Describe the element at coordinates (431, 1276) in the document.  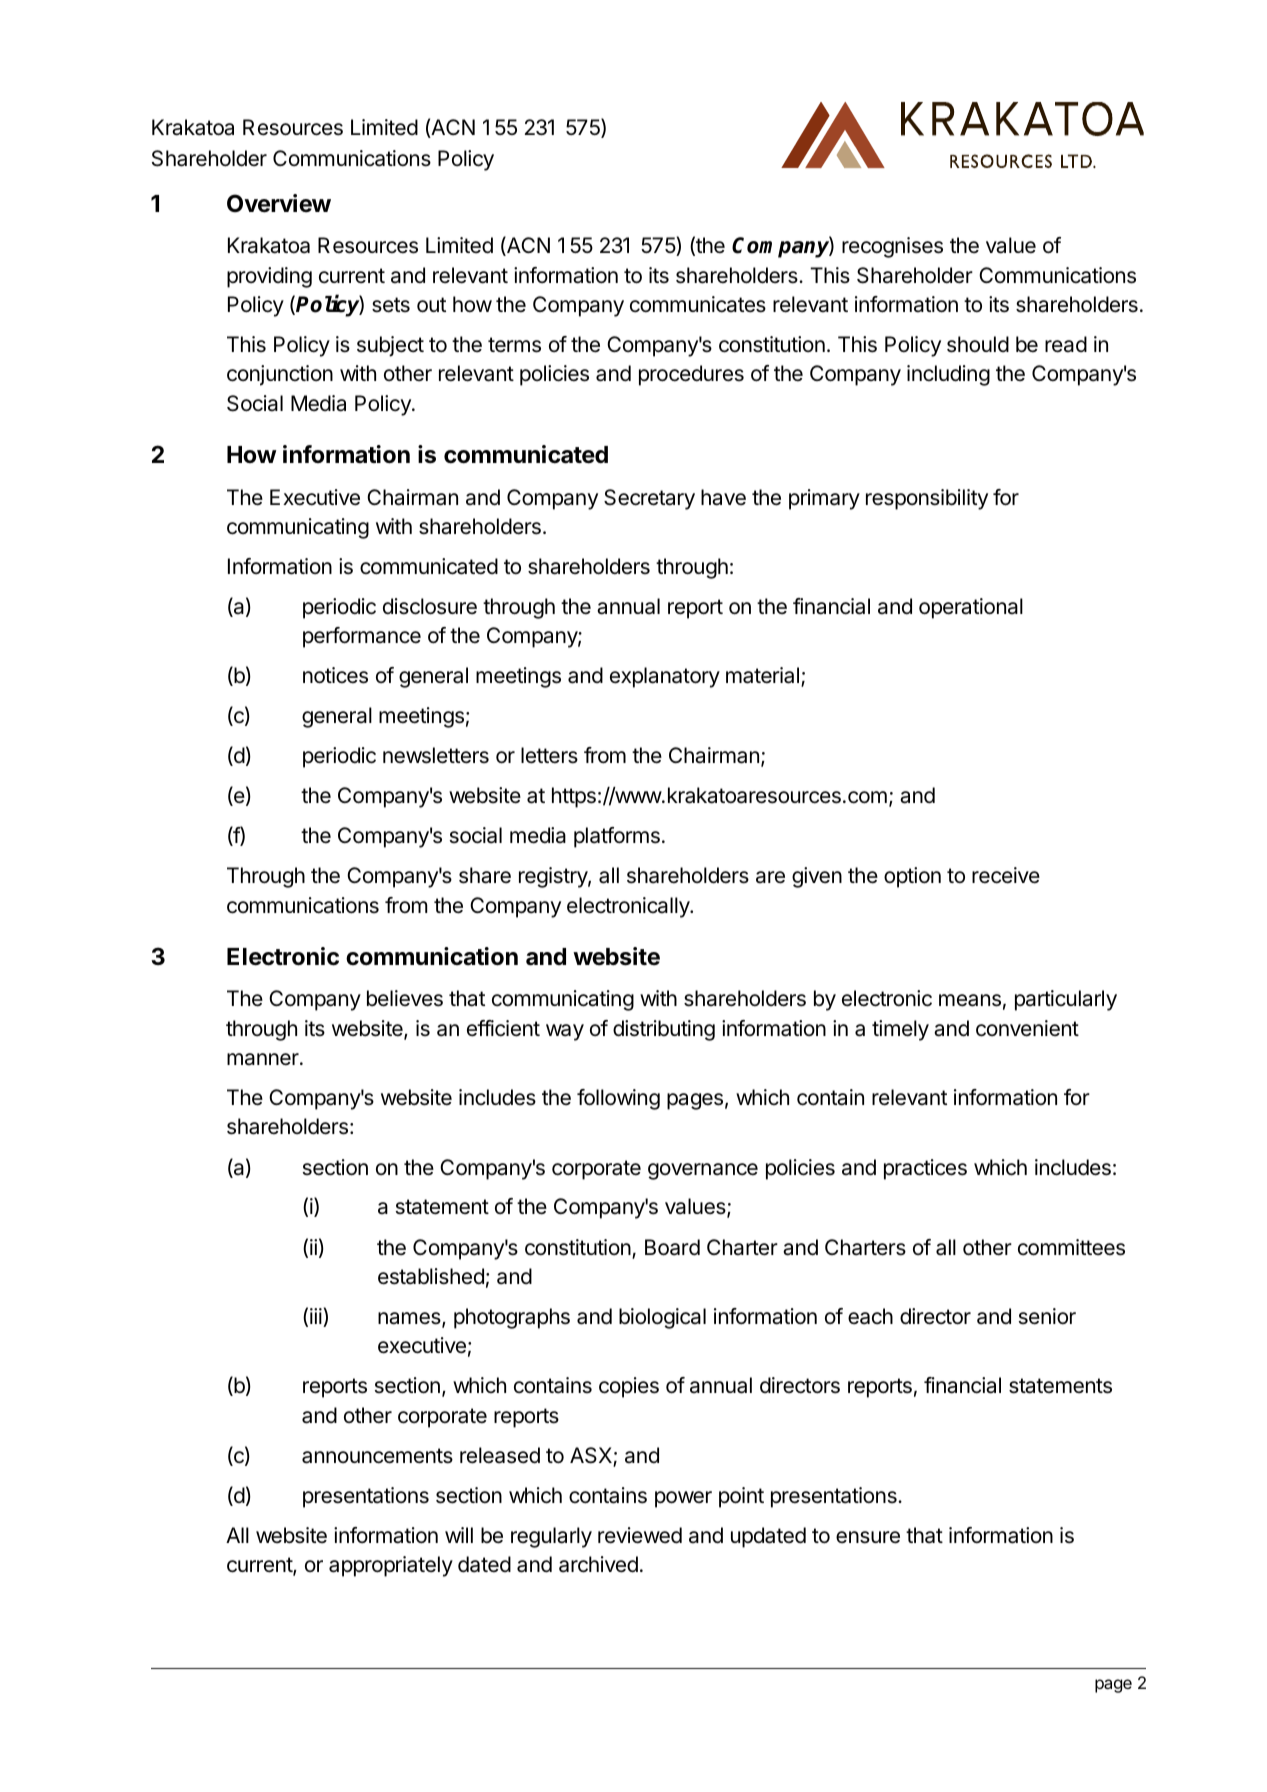
I see `established` at that location.
